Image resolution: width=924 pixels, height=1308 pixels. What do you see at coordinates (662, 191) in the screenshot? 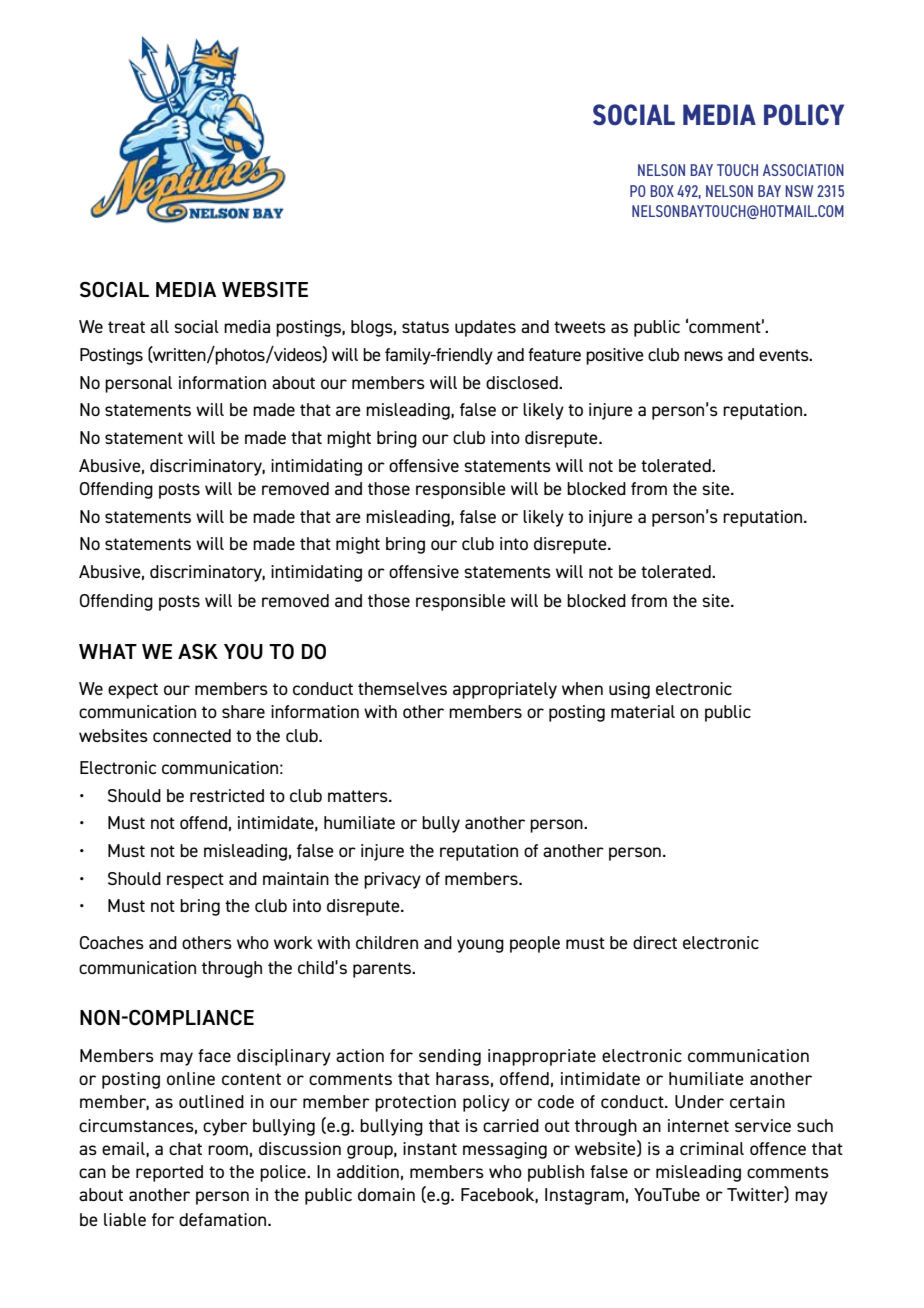
I see `BOX` at bounding box center [662, 191].
